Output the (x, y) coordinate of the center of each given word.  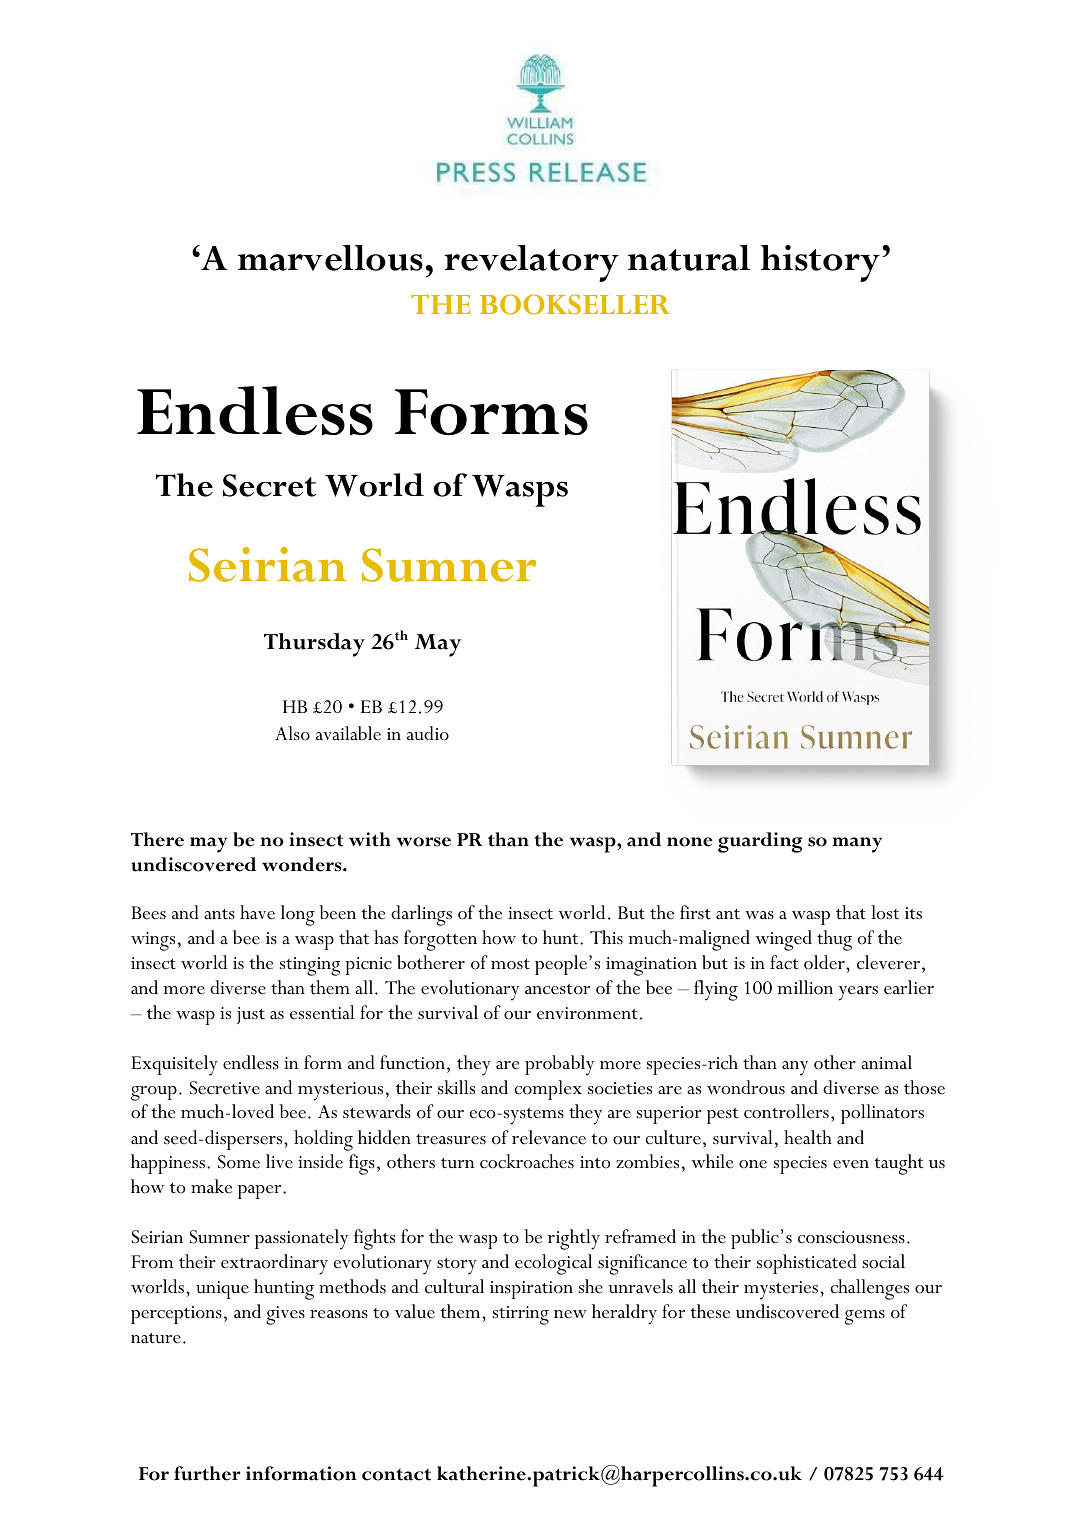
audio (428, 733)
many (857, 845)
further (207, 1473)
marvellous (330, 258)
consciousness (851, 1237)
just (250, 1015)
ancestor (557, 989)
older (825, 962)
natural (689, 258)
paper (261, 1192)
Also (292, 733)
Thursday (314, 645)
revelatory (532, 263)
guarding (760, 842)
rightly (574, 1239)
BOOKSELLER (575, 304)
